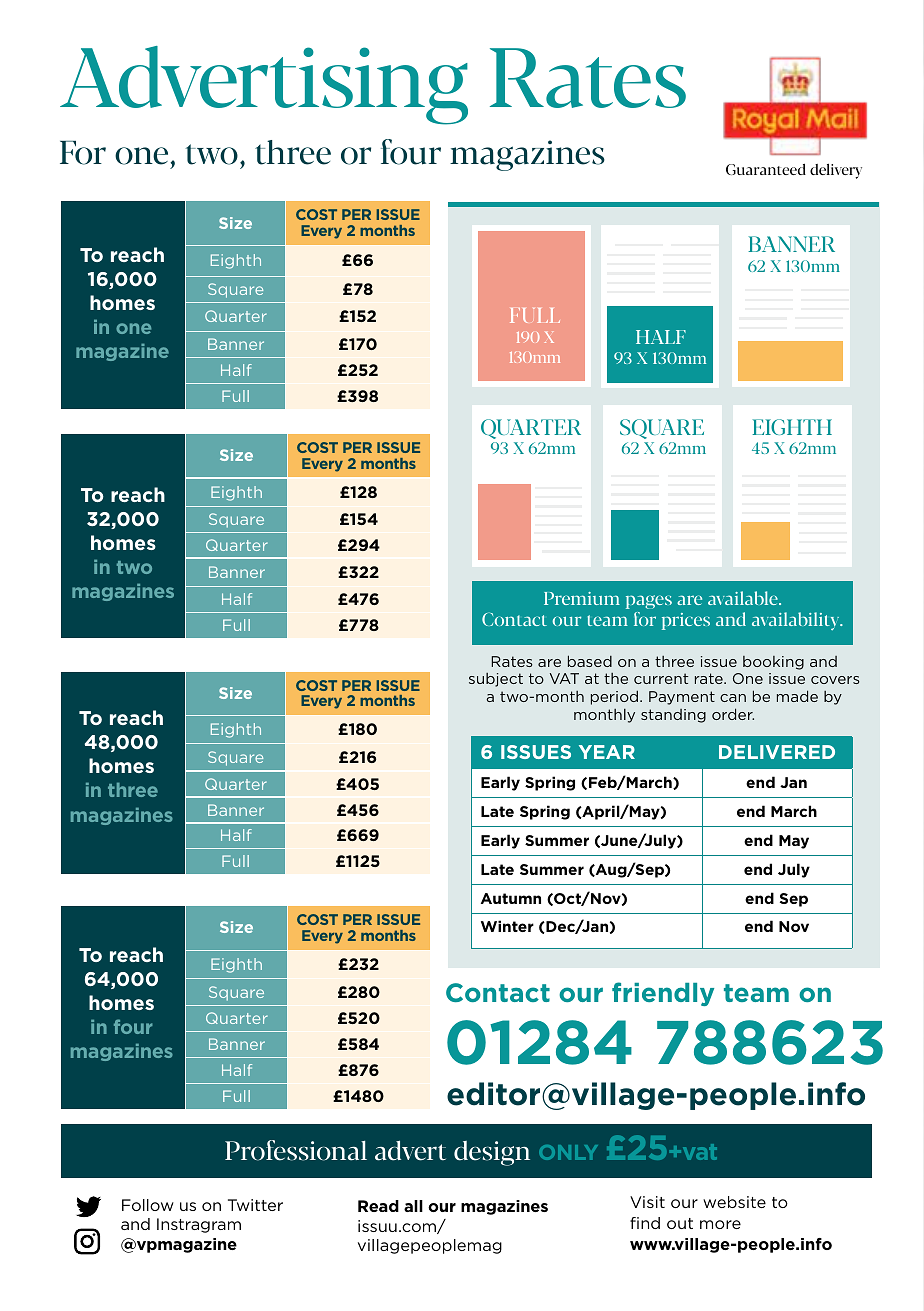 The image size is (924, 1311). What do you see at coordinates (766, 169) in the page?
I see `Guaranteed` at bounding box center [766, 169].
